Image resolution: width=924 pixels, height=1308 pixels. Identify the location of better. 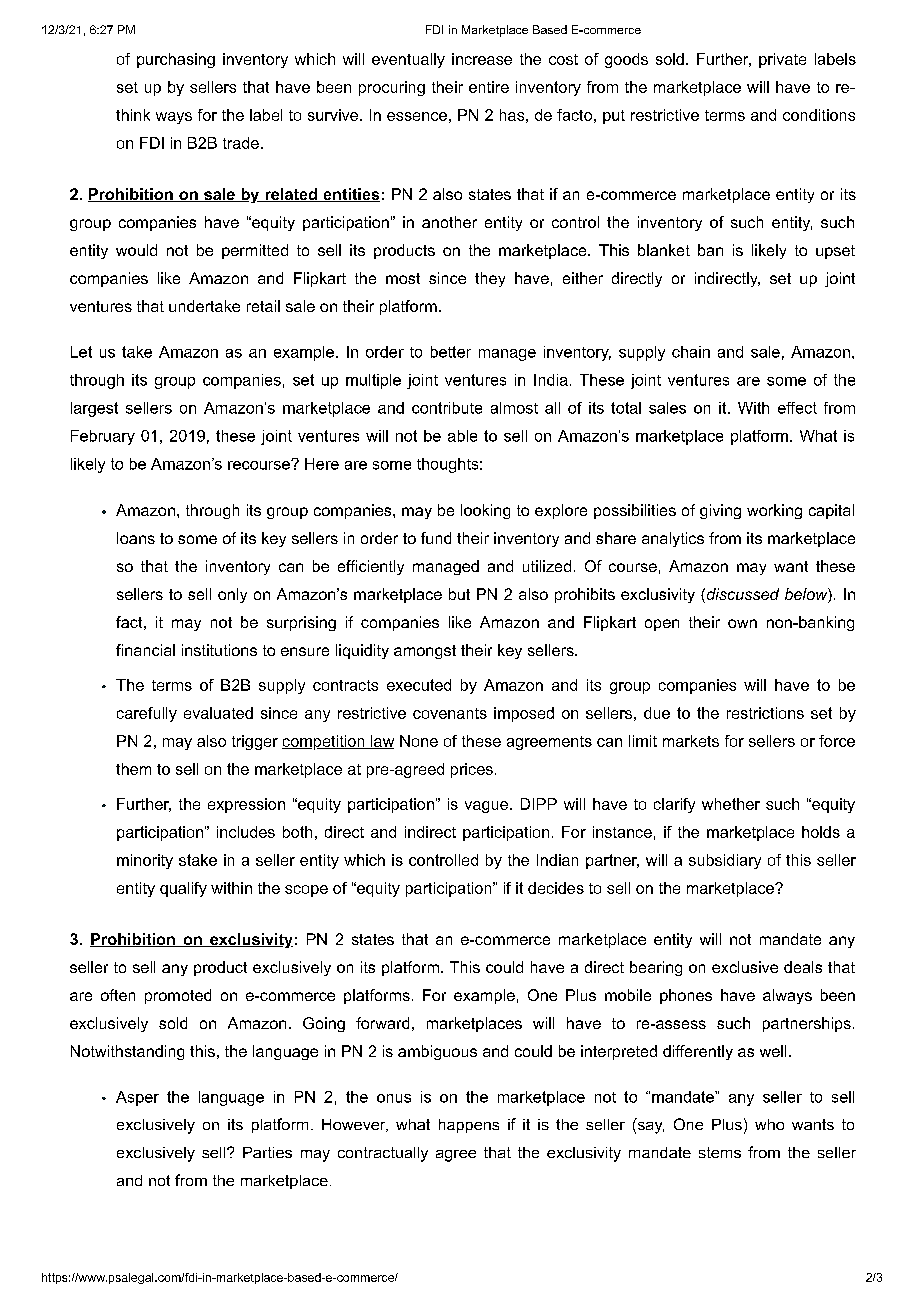
(451, 352).
